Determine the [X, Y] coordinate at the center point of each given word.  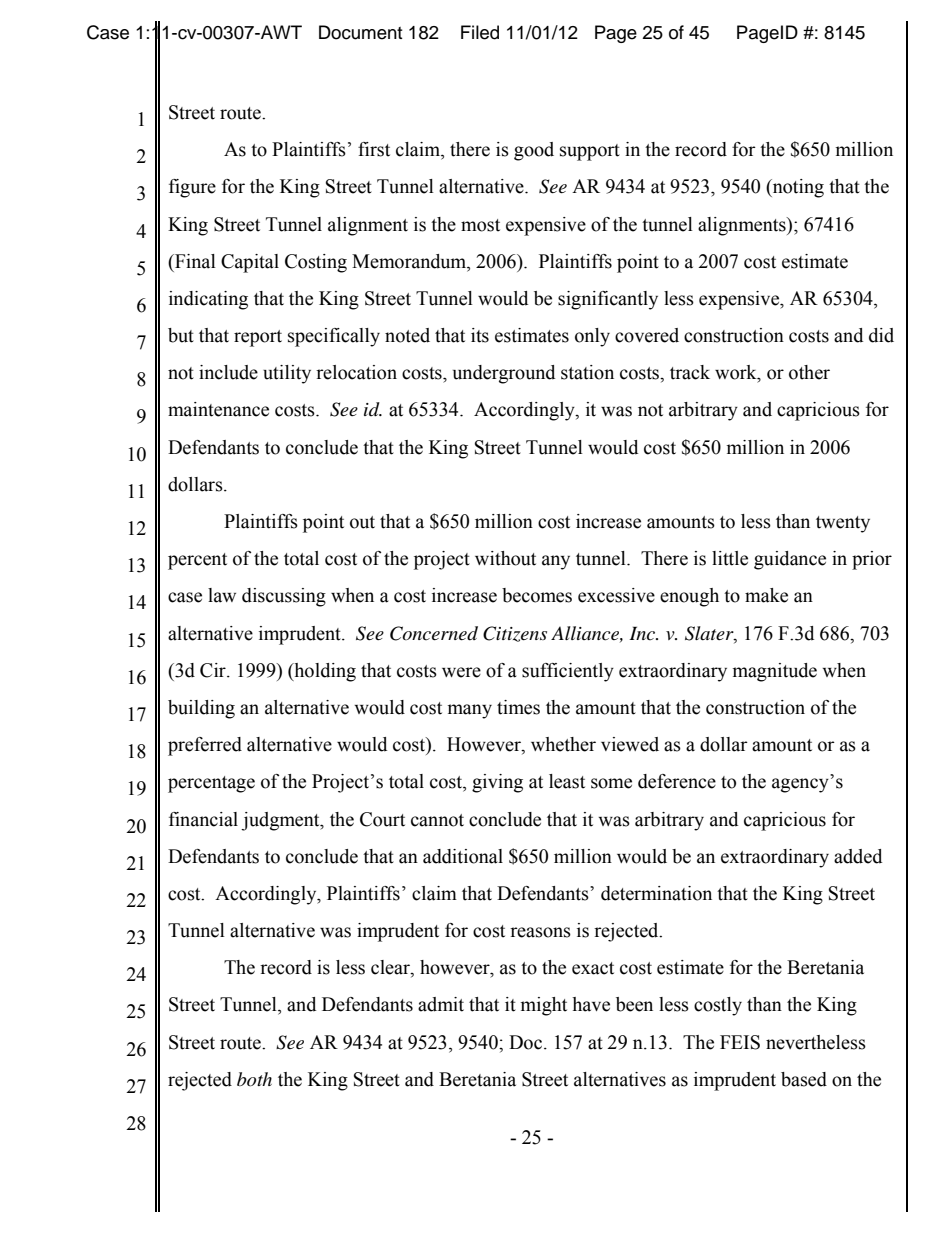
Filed [480, 32]
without [505, 558]
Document [360, 32]
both [254, 1079]
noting [797, 188]
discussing [284, 597]
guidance [790, 560]
